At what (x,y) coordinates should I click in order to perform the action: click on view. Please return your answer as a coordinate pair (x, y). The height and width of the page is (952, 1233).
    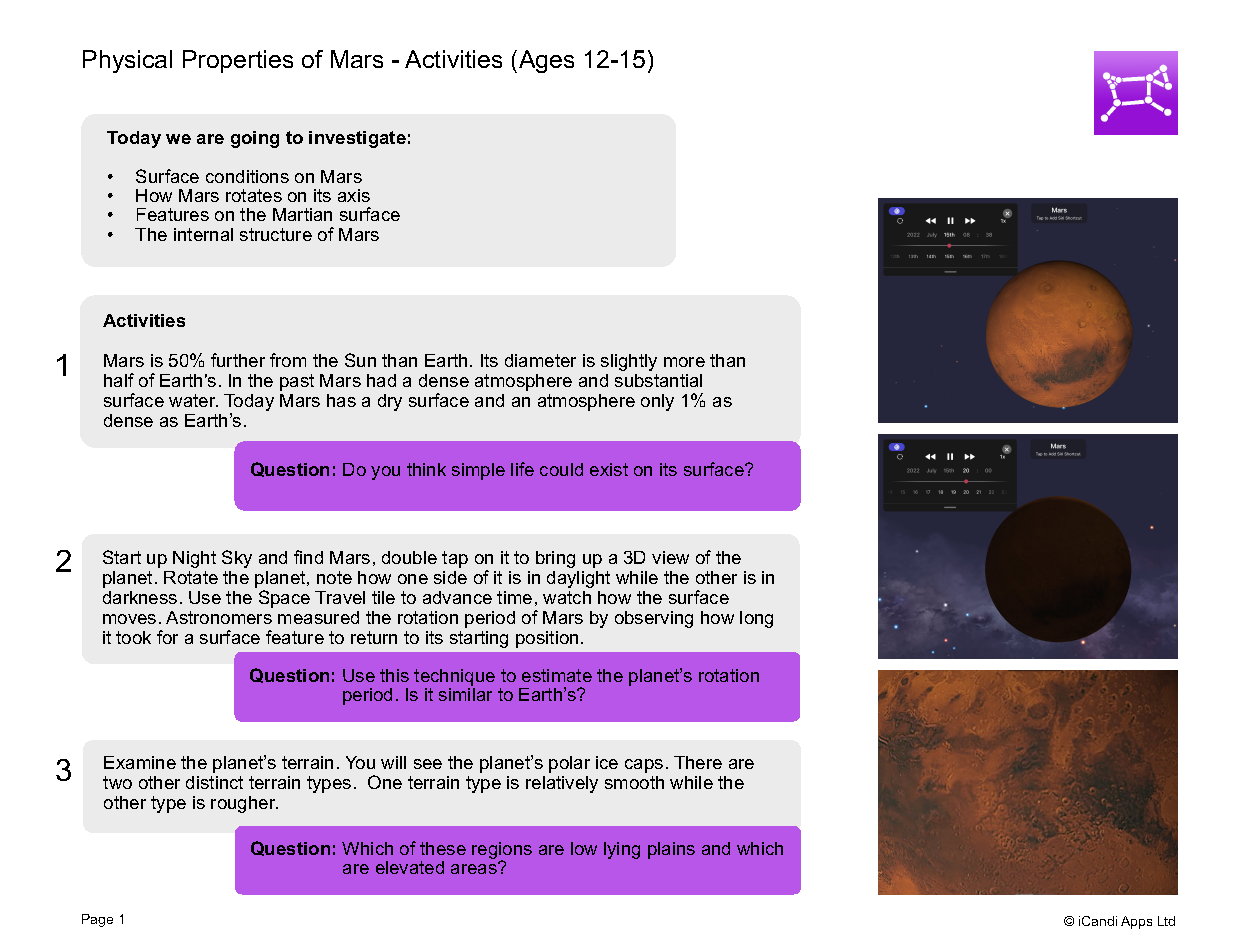
    Looking at the image, I should click on (670, 557).
